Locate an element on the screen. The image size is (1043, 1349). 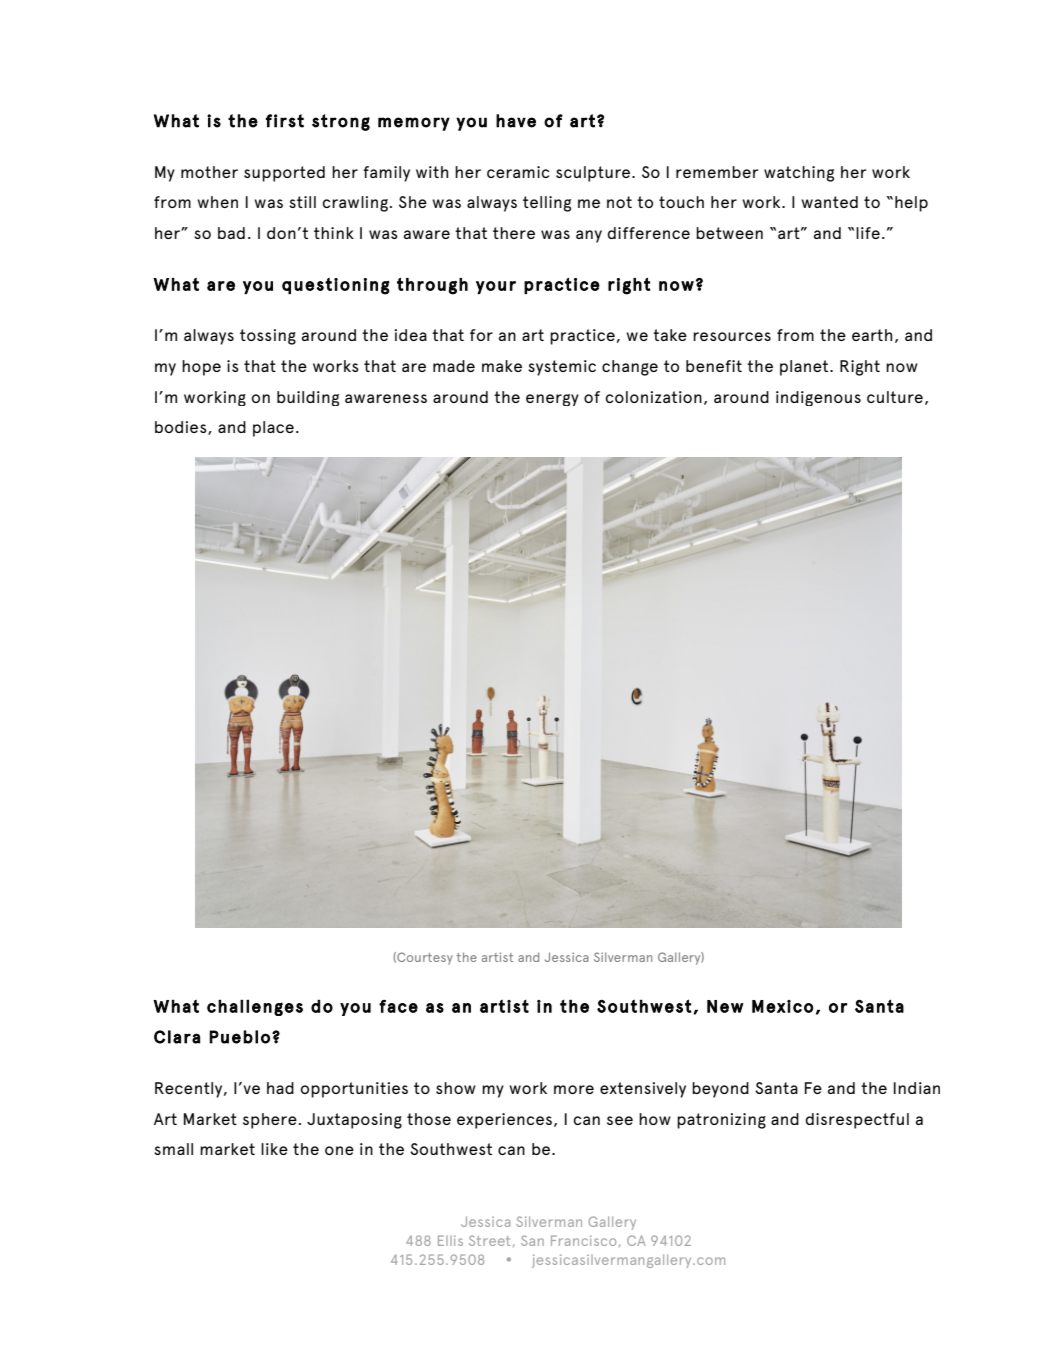
disrespectful is located at coordinates (857, 1121).
